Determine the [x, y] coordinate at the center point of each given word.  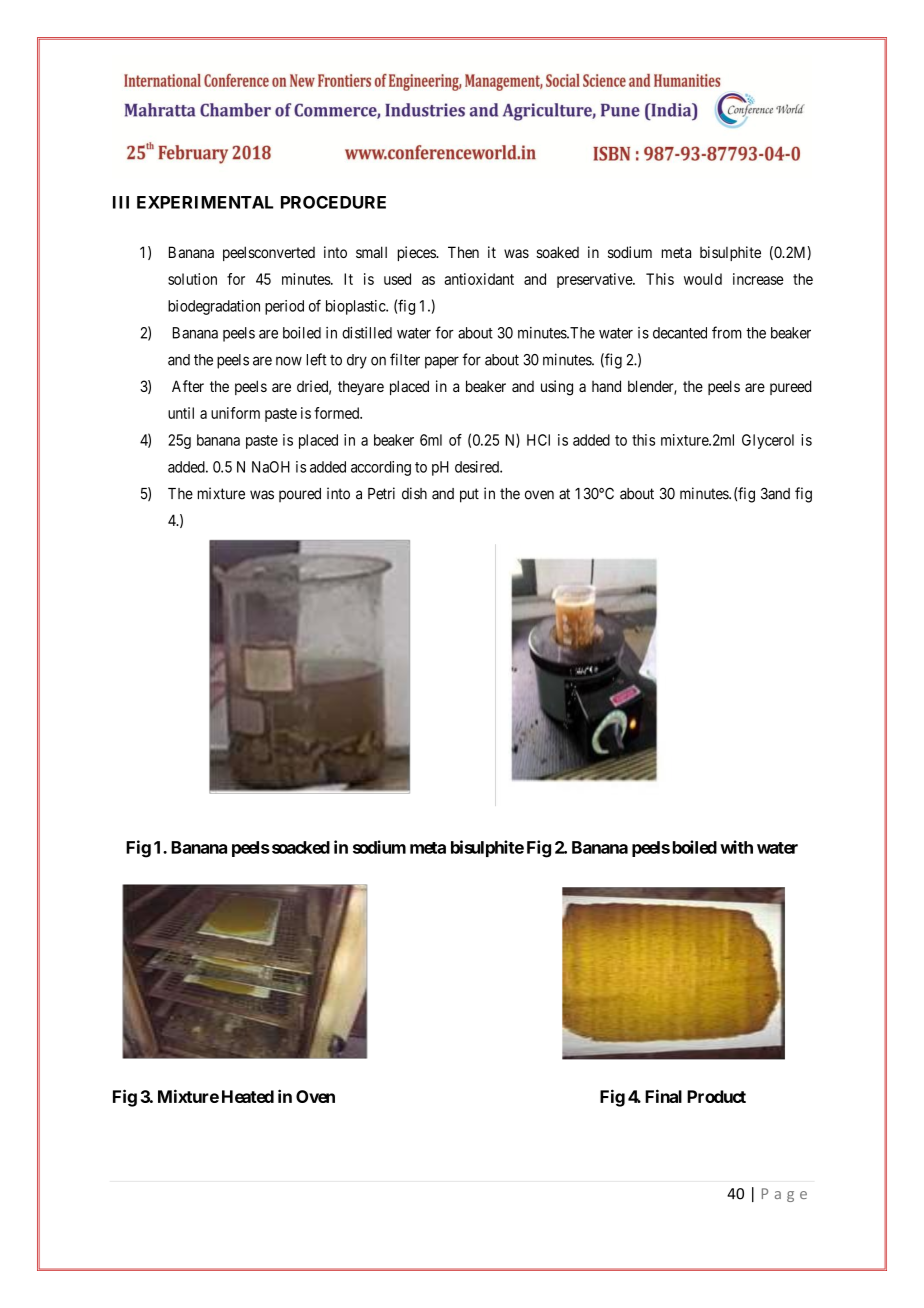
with [736, 847]
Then [463, 252]
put [469, 495]
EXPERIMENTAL [205, 202]
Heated [248, 1096]
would [703, 279]
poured [300, 495]
